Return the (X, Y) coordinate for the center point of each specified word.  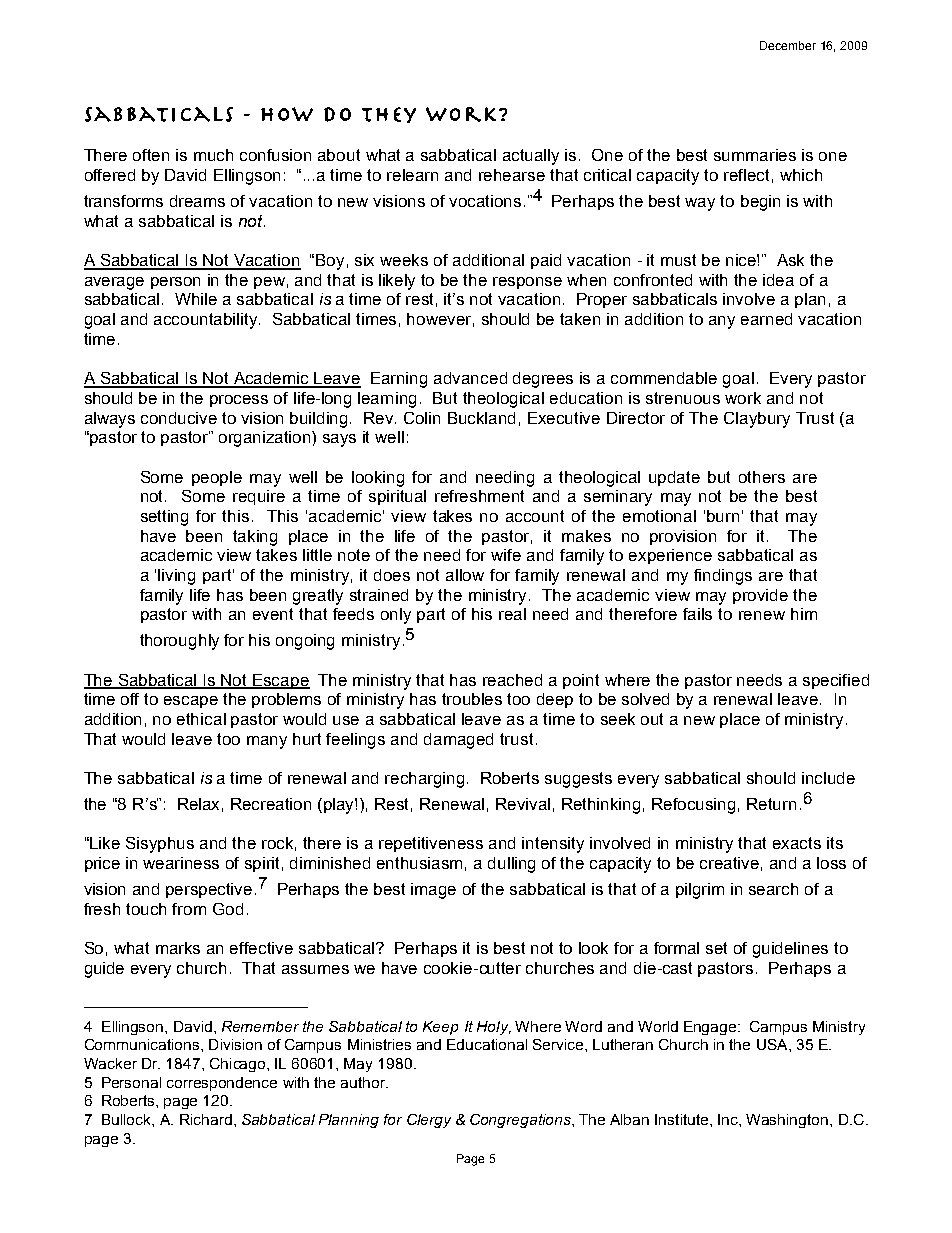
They (389, 115)
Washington (788, 1121)
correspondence (222, 1084)
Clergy (429, 1121)
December (788, 45)
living (176, 577)
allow (465, 575)
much (213, 155)
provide (760, 596)
